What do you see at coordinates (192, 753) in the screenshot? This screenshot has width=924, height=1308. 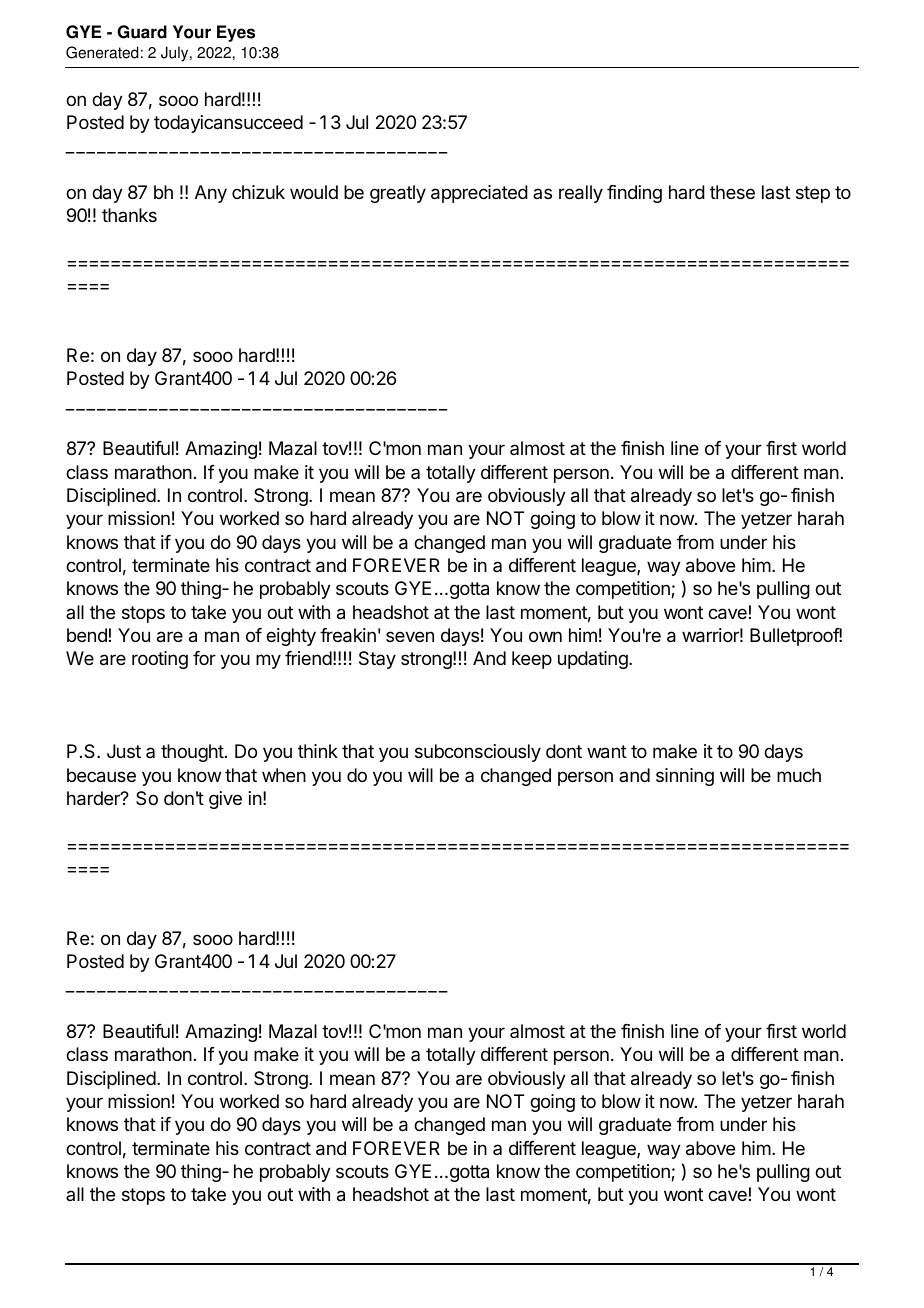 I see `thought` at bounding box center [192, 753].
